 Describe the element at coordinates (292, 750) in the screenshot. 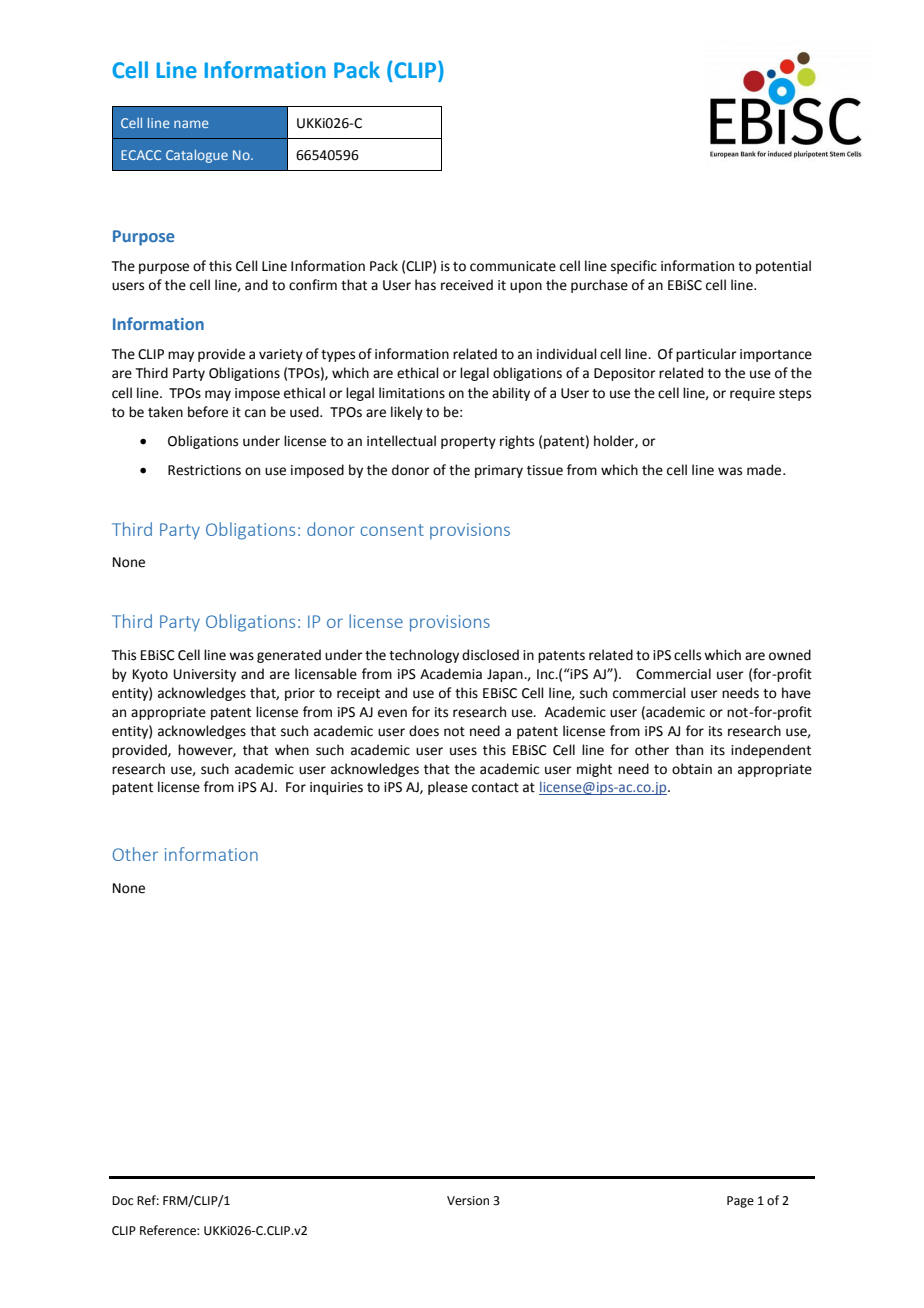

I see `when` at that location.
